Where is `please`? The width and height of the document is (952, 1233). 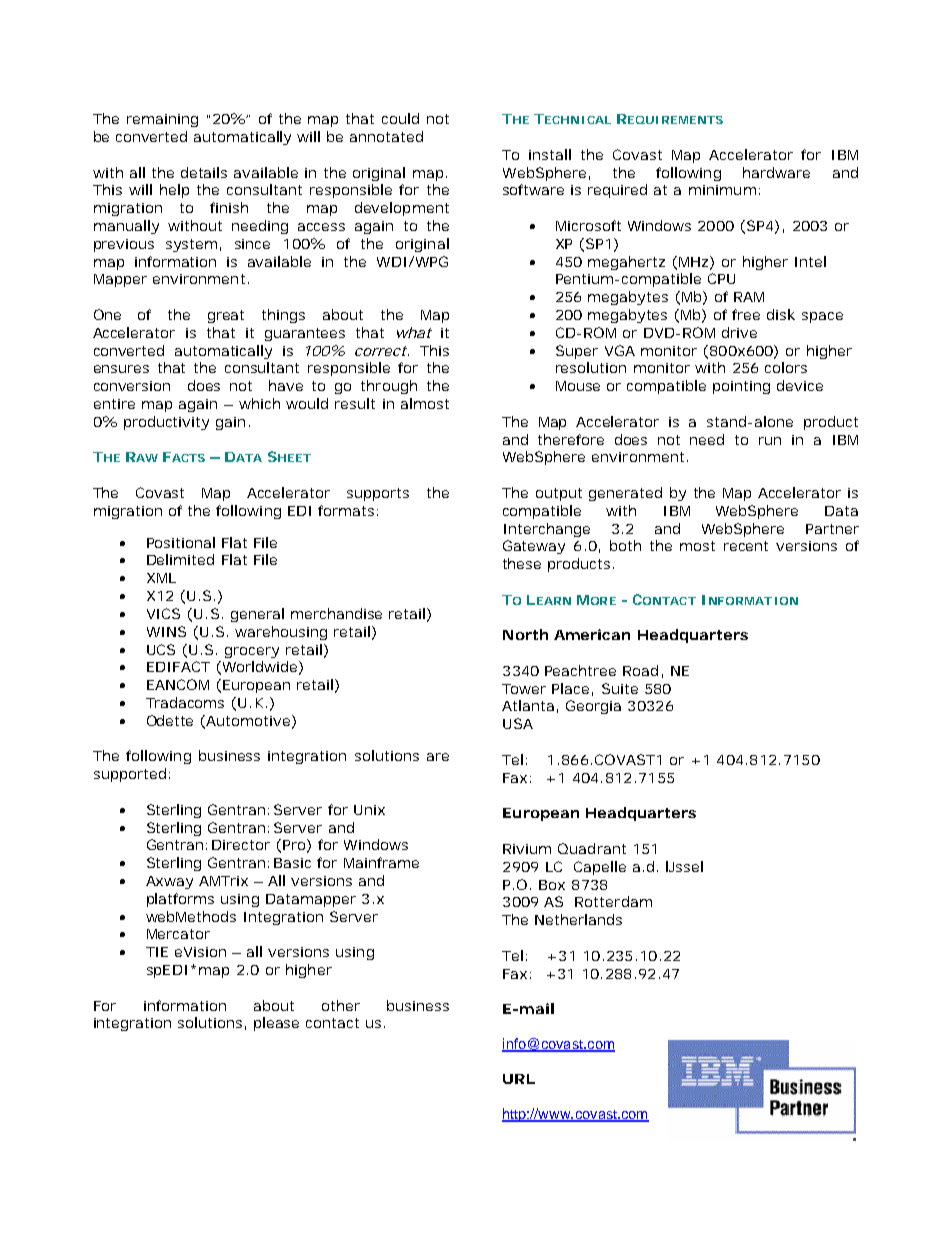 please is located at coordinates (276, 1024).
